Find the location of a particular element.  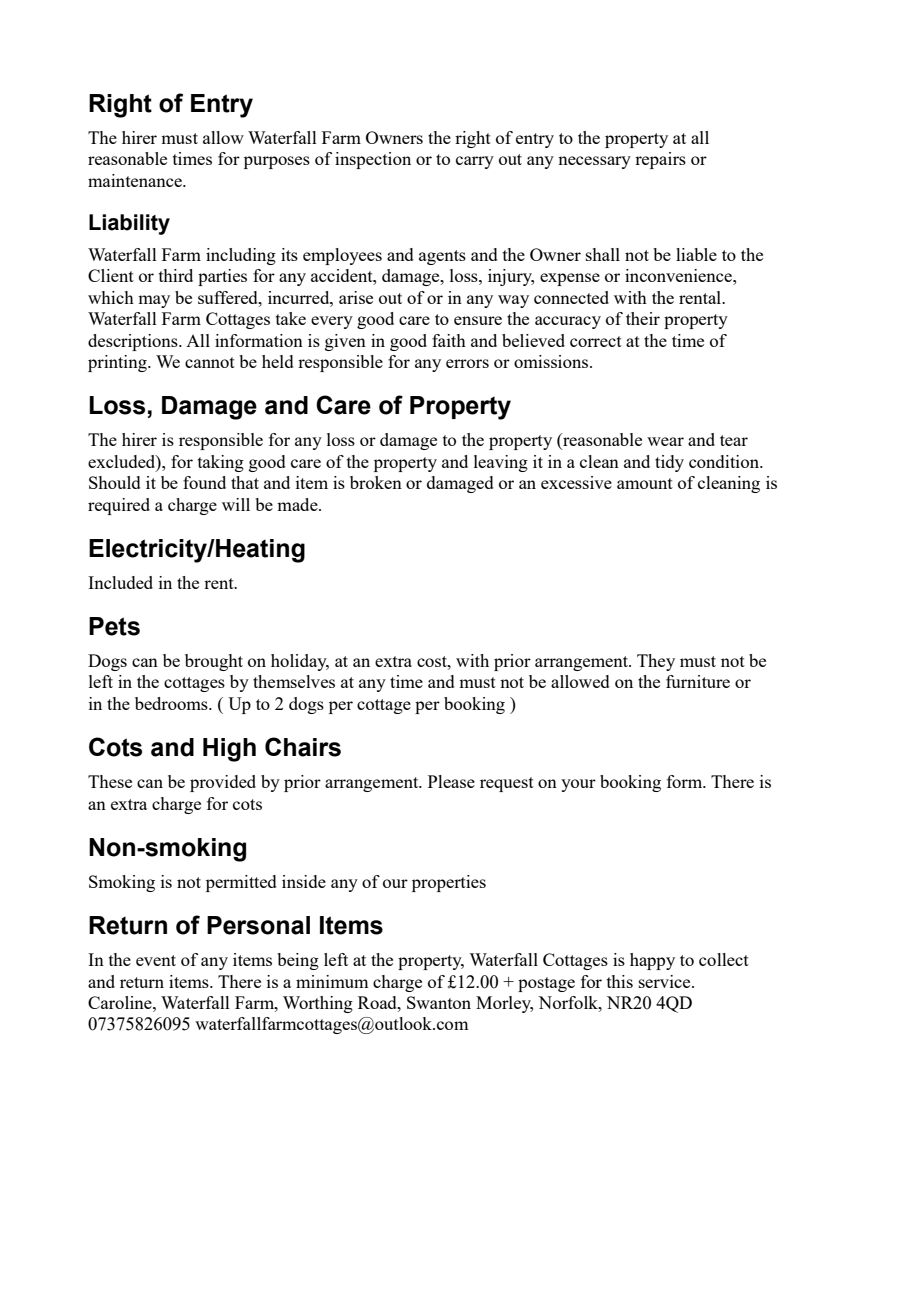

repairs is located at coordinates (660, 160).
